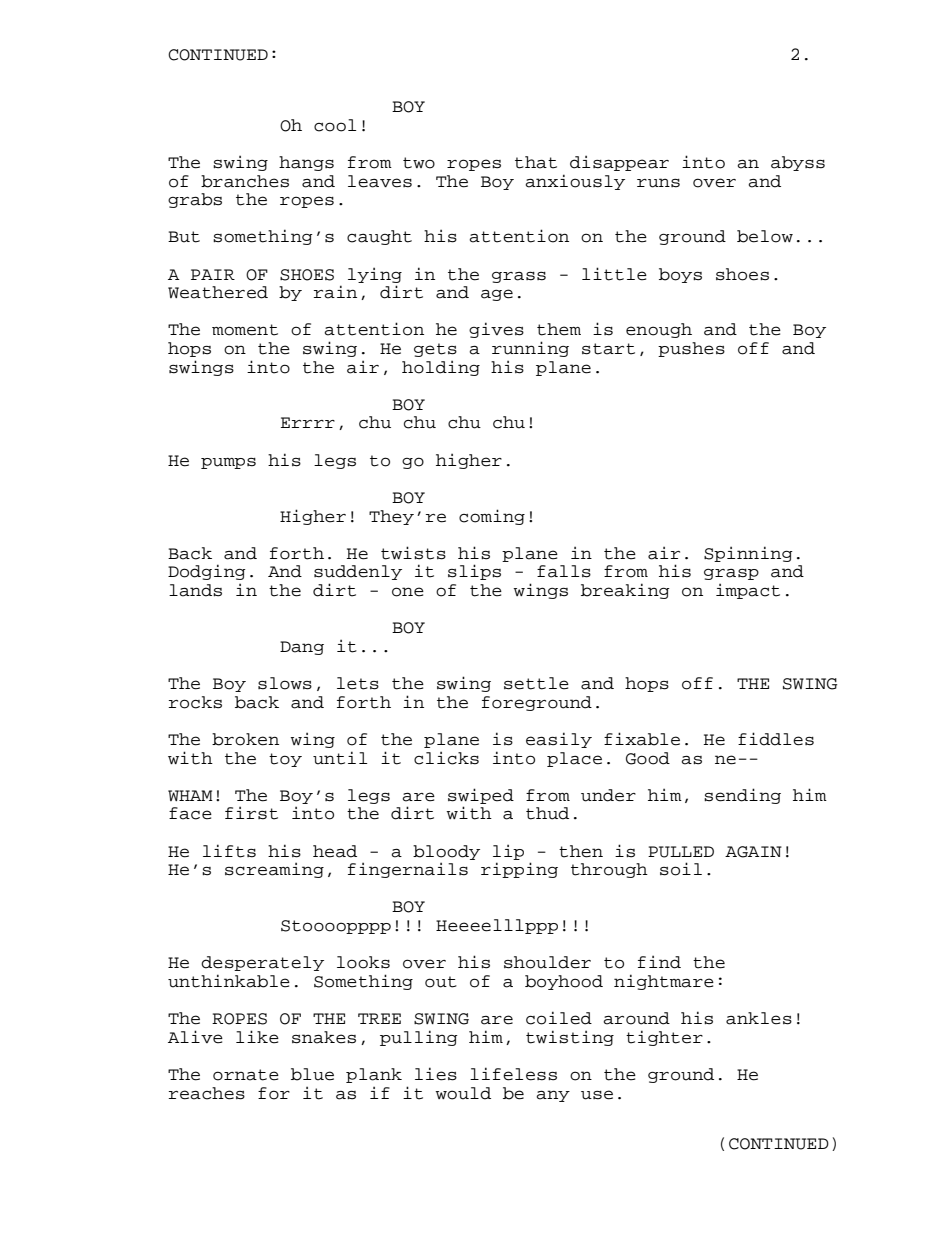 This page has width=952, height=1233. What do you see at coordinates (536, 162) in the page?
I see `that` at bounding box center [536, 162].
